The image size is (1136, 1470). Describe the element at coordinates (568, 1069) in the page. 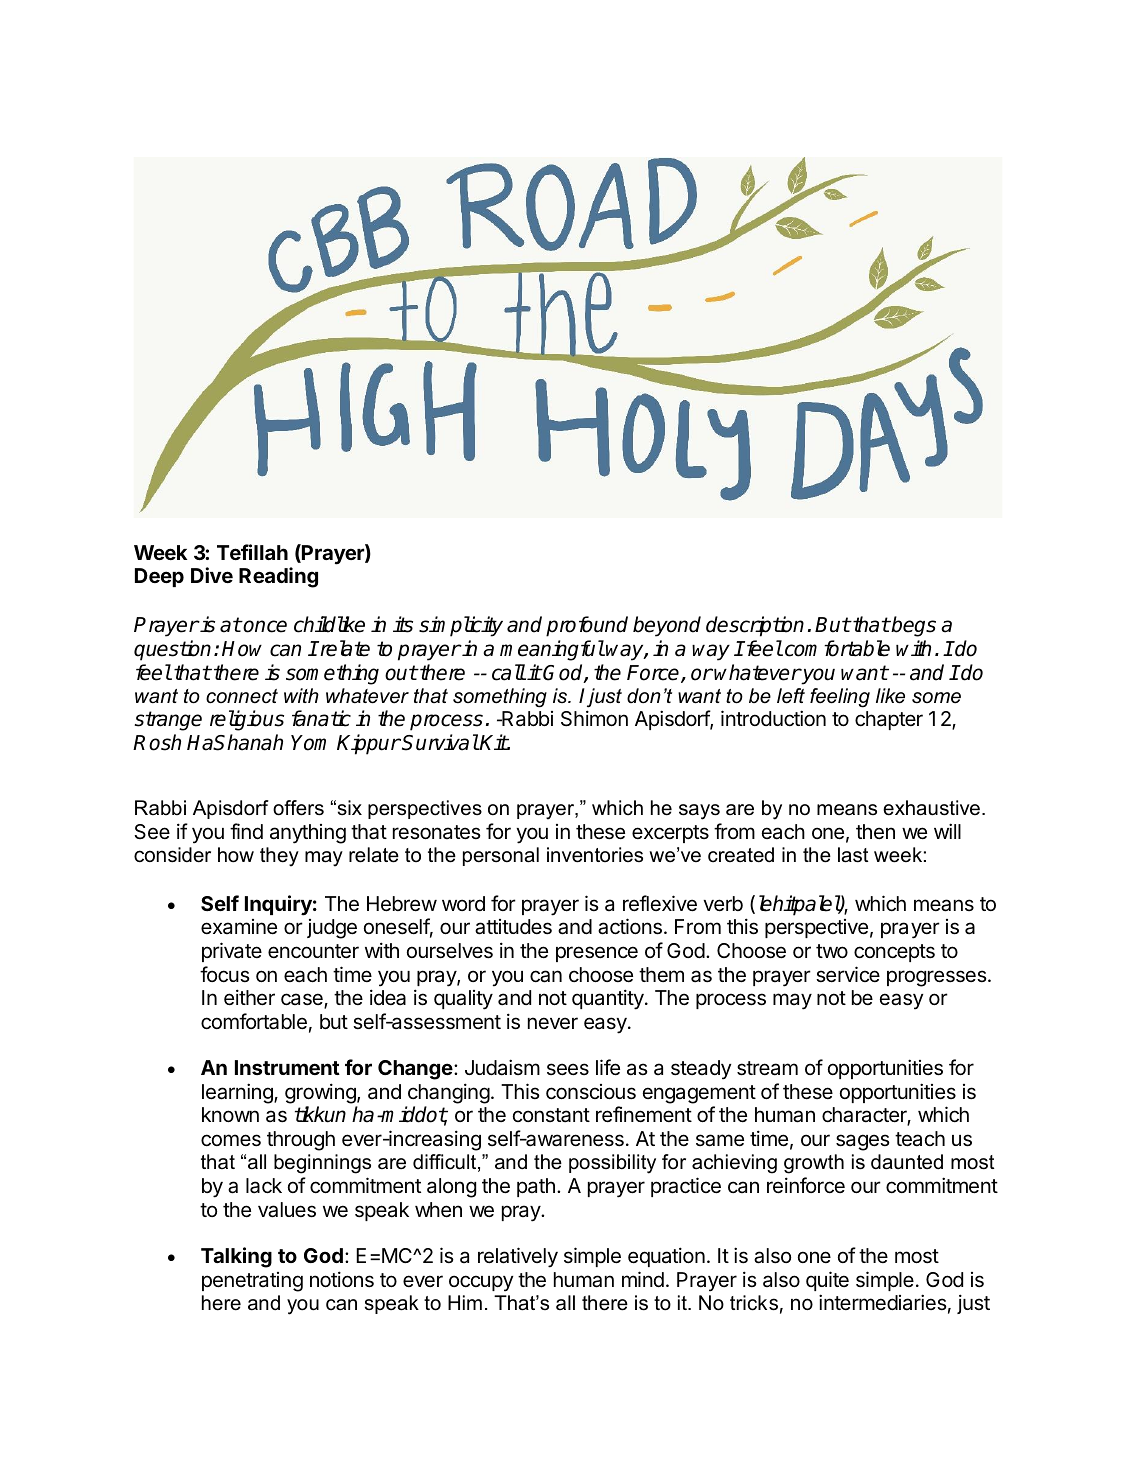

I see `sees` at that location.
